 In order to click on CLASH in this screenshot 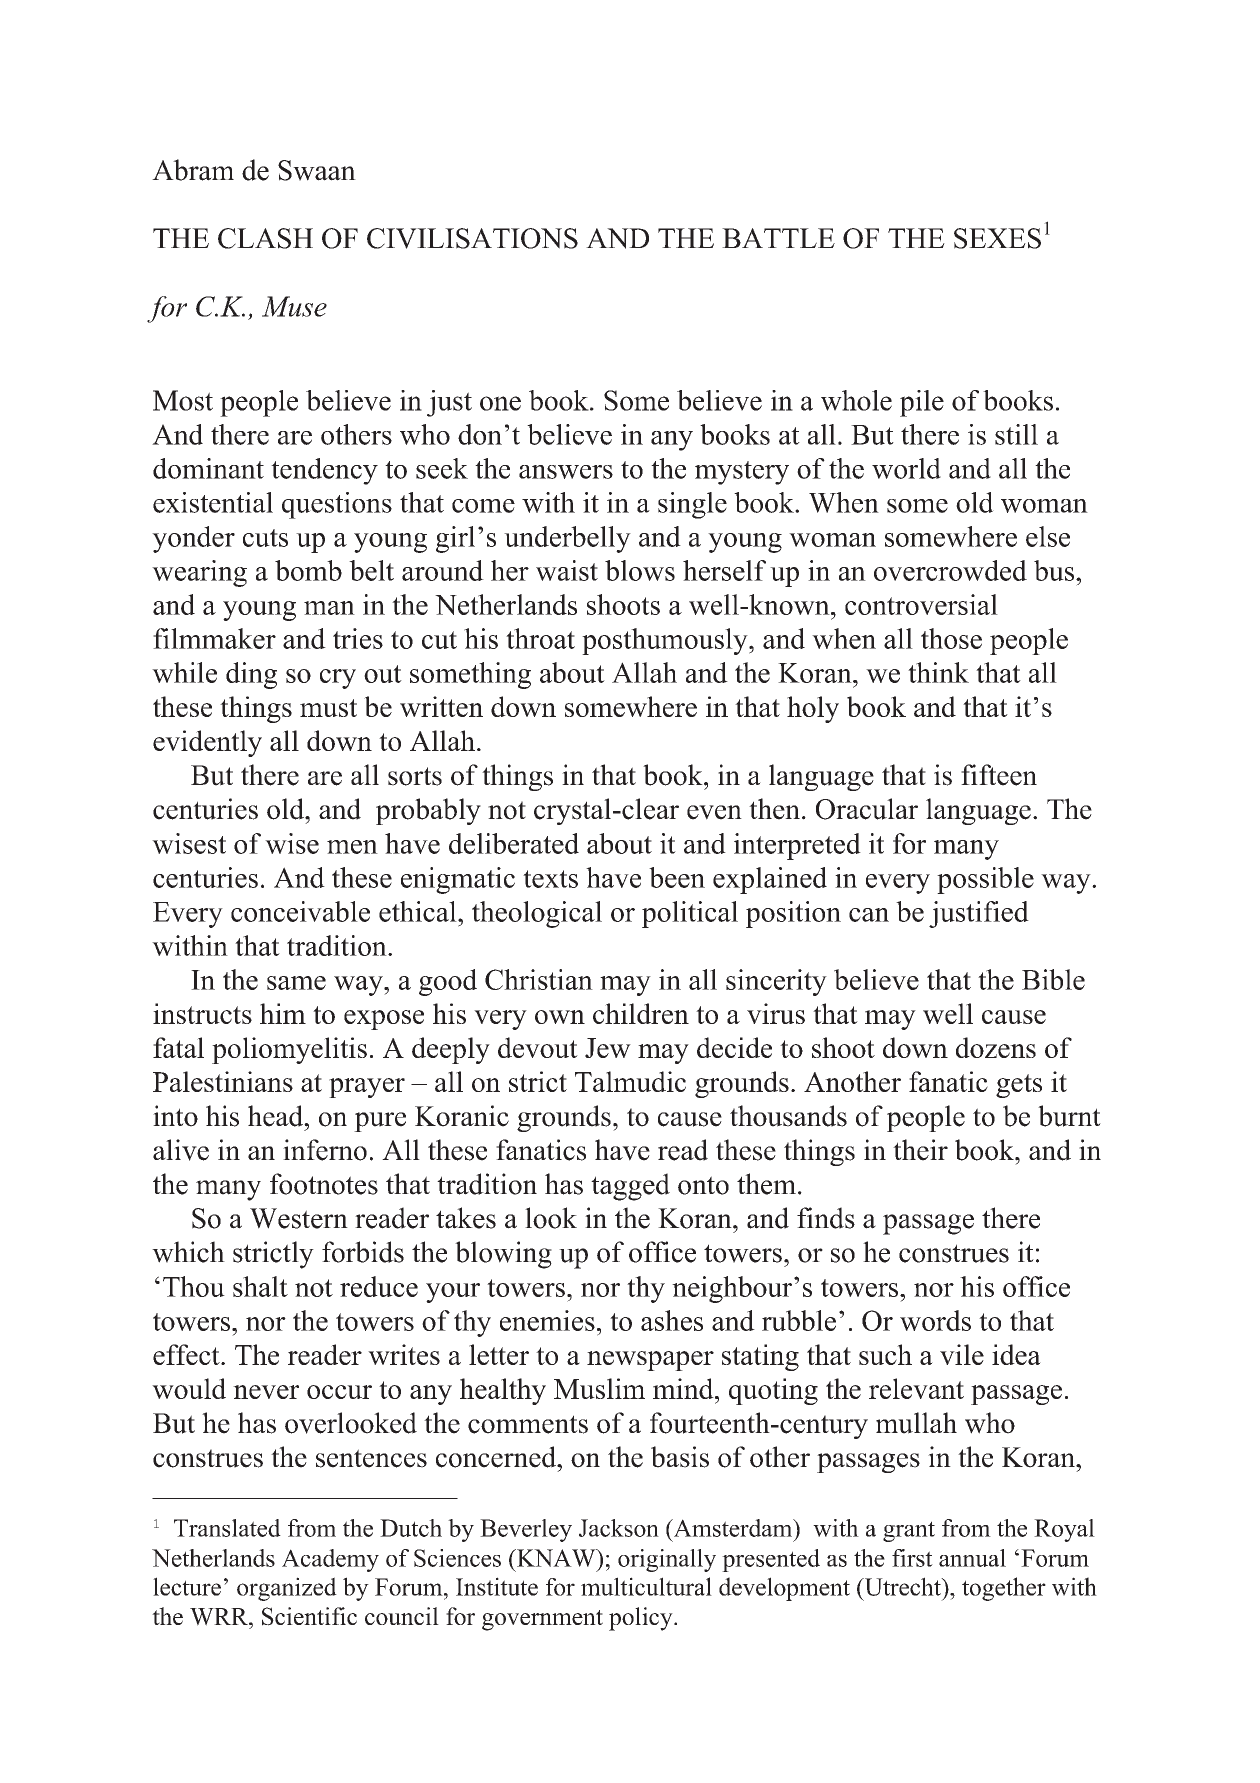, I will do `click(265, 238)`.
